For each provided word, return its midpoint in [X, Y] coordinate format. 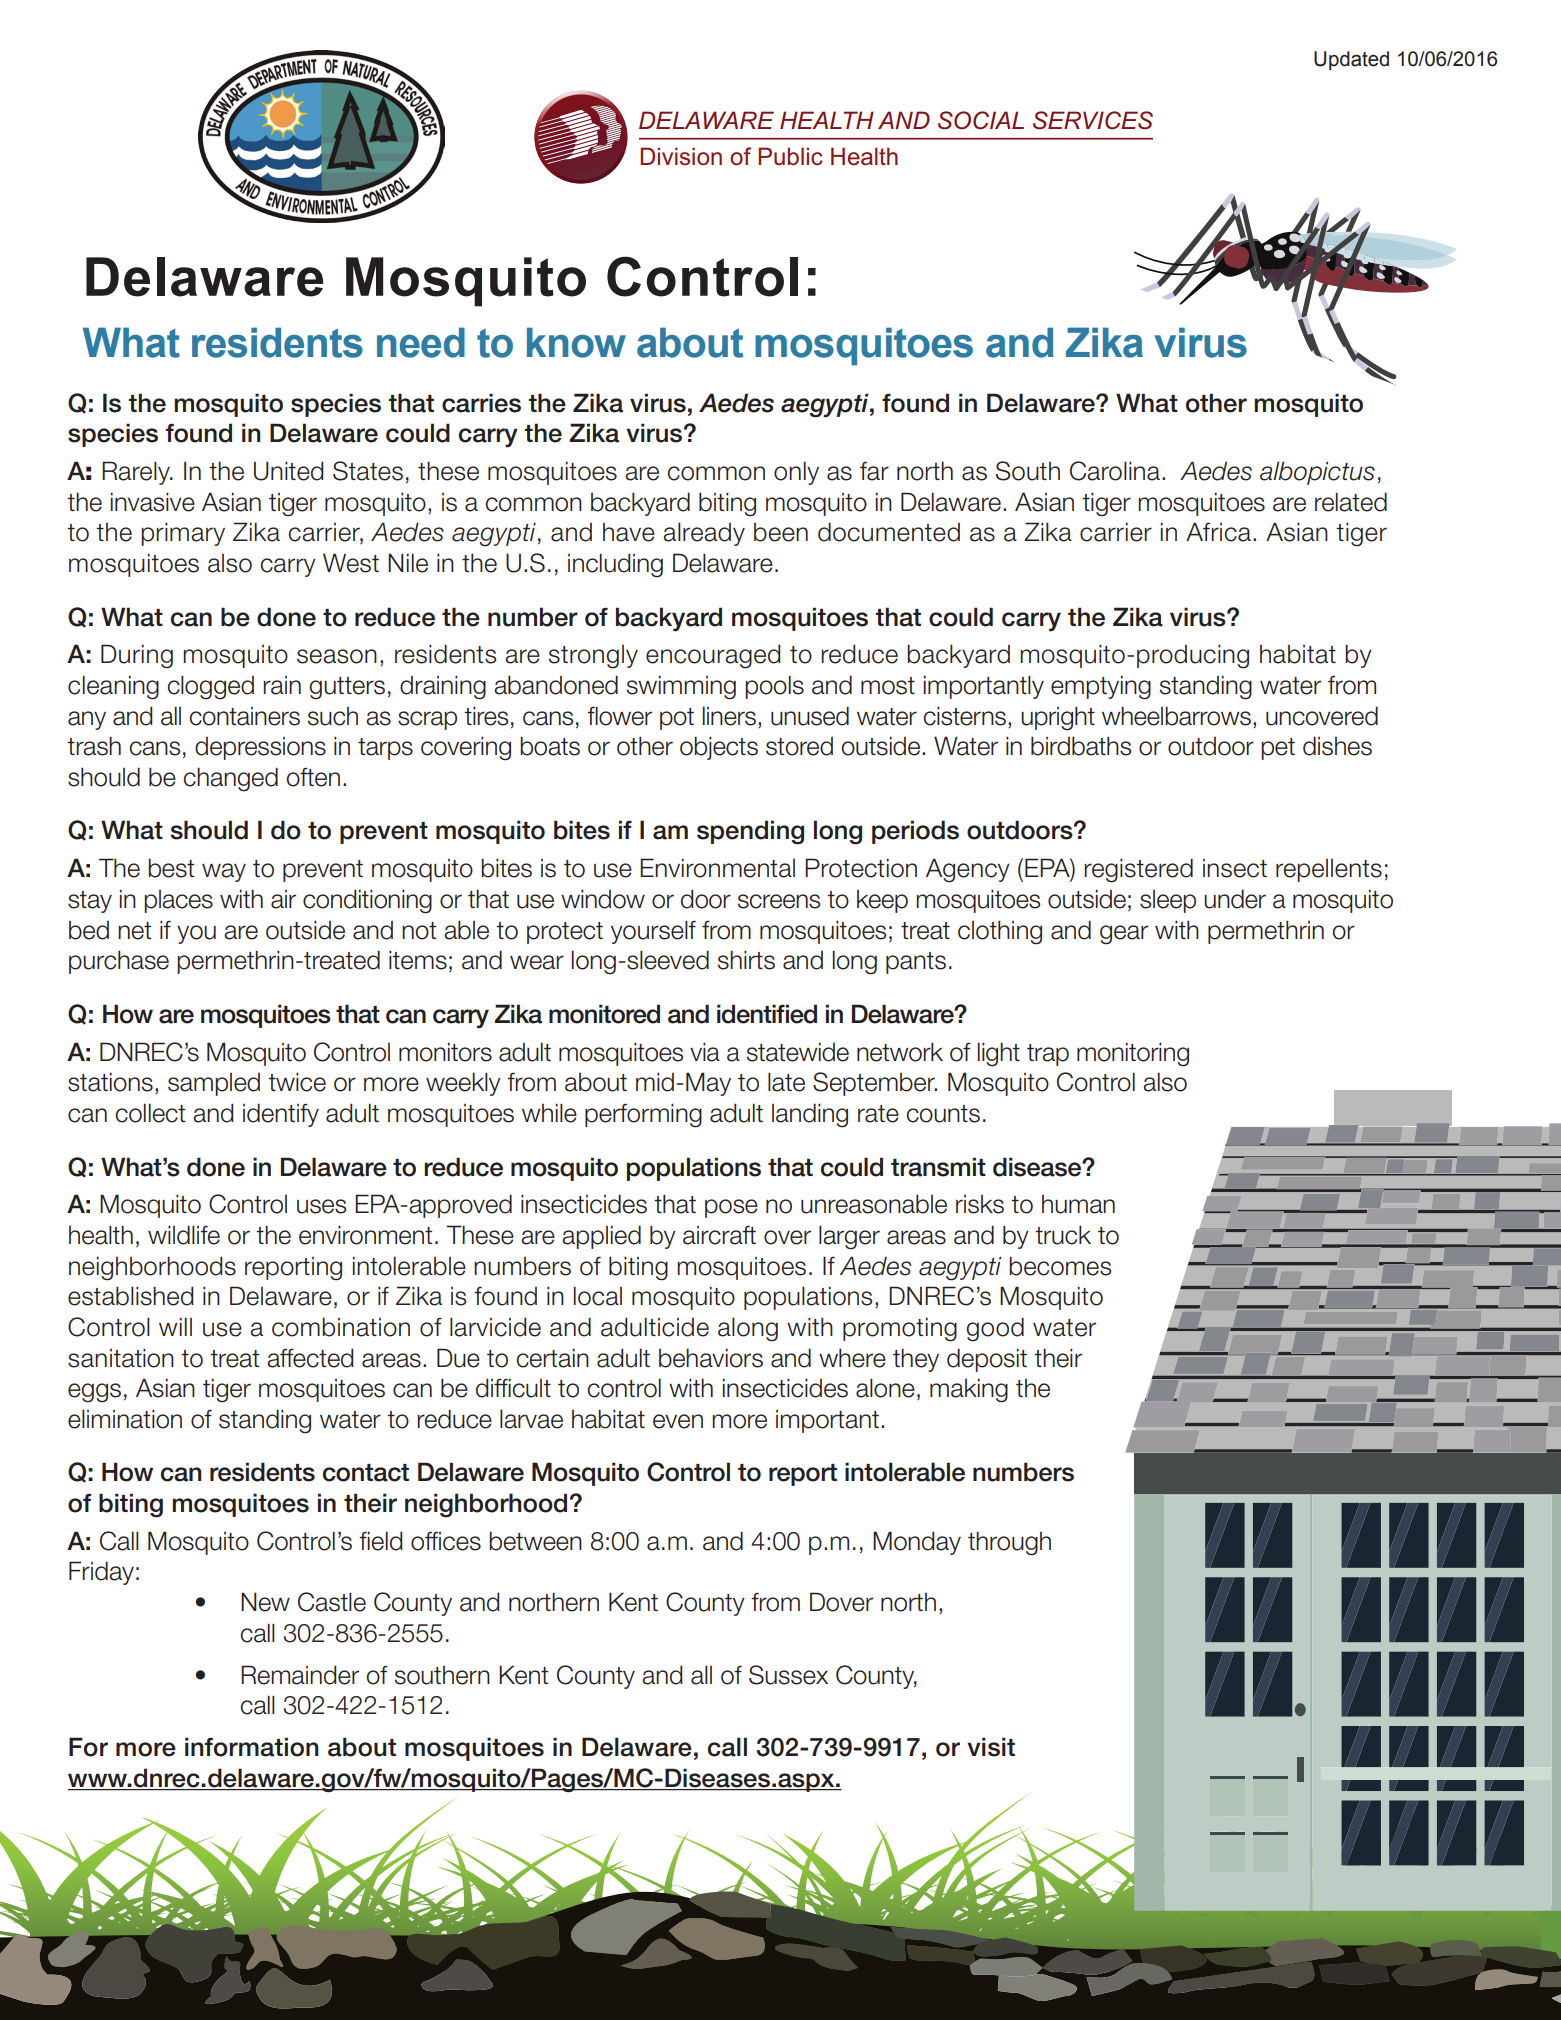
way [224, 872]
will [175, 1326]
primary [183, 534]
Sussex [788, 1675]
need [421, 342]
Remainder [300, 1675]
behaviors [711, 1358]
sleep [1168, 901]
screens [779, 901]
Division [681, 156]
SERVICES [1093, 120]
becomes [1060, 1266]
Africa [1218, 532]
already [704, 534]
